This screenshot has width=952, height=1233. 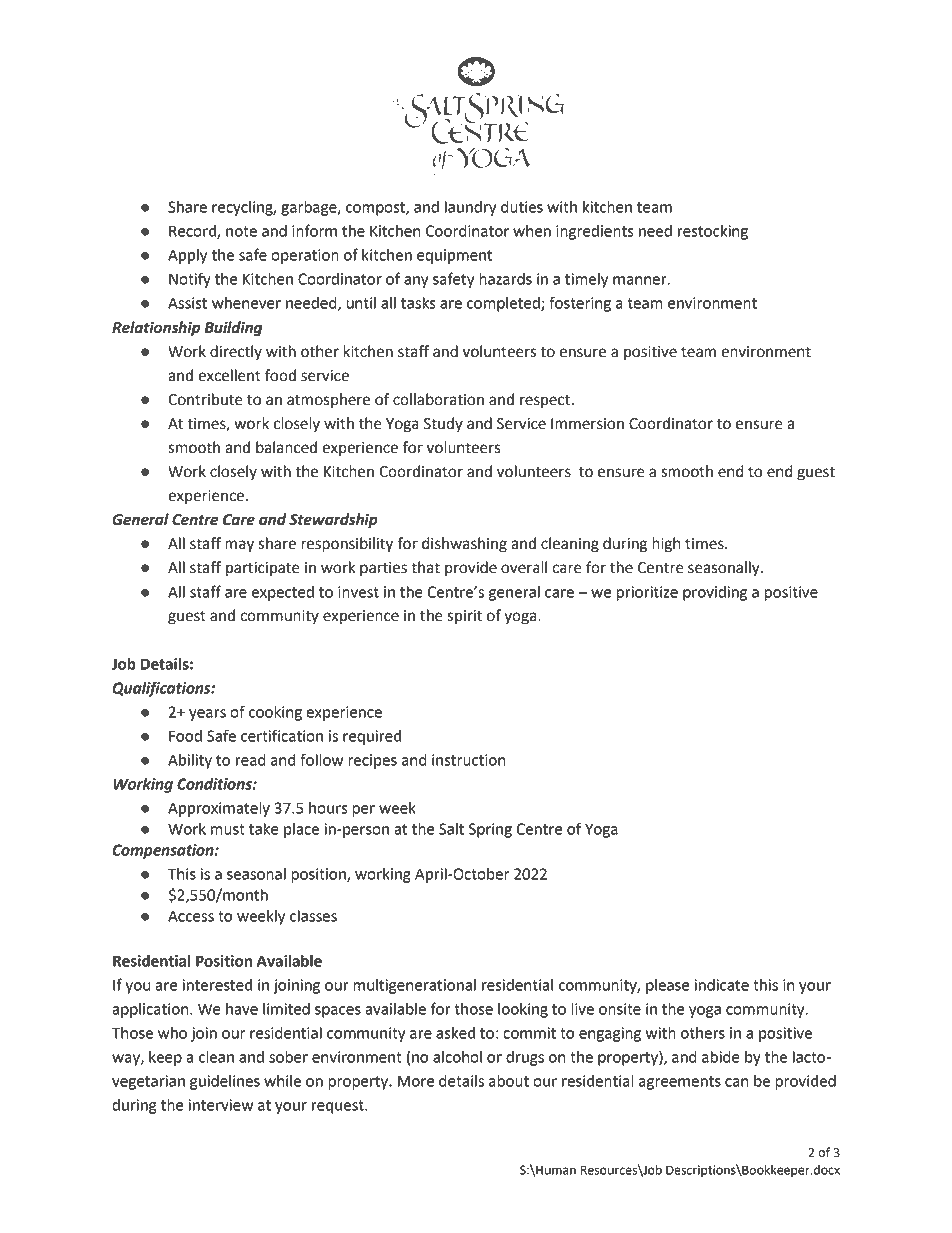 What do you see at coordinates (464, 617) in the screenshot?
I see `spirit` at bounding box center [464, 617].
